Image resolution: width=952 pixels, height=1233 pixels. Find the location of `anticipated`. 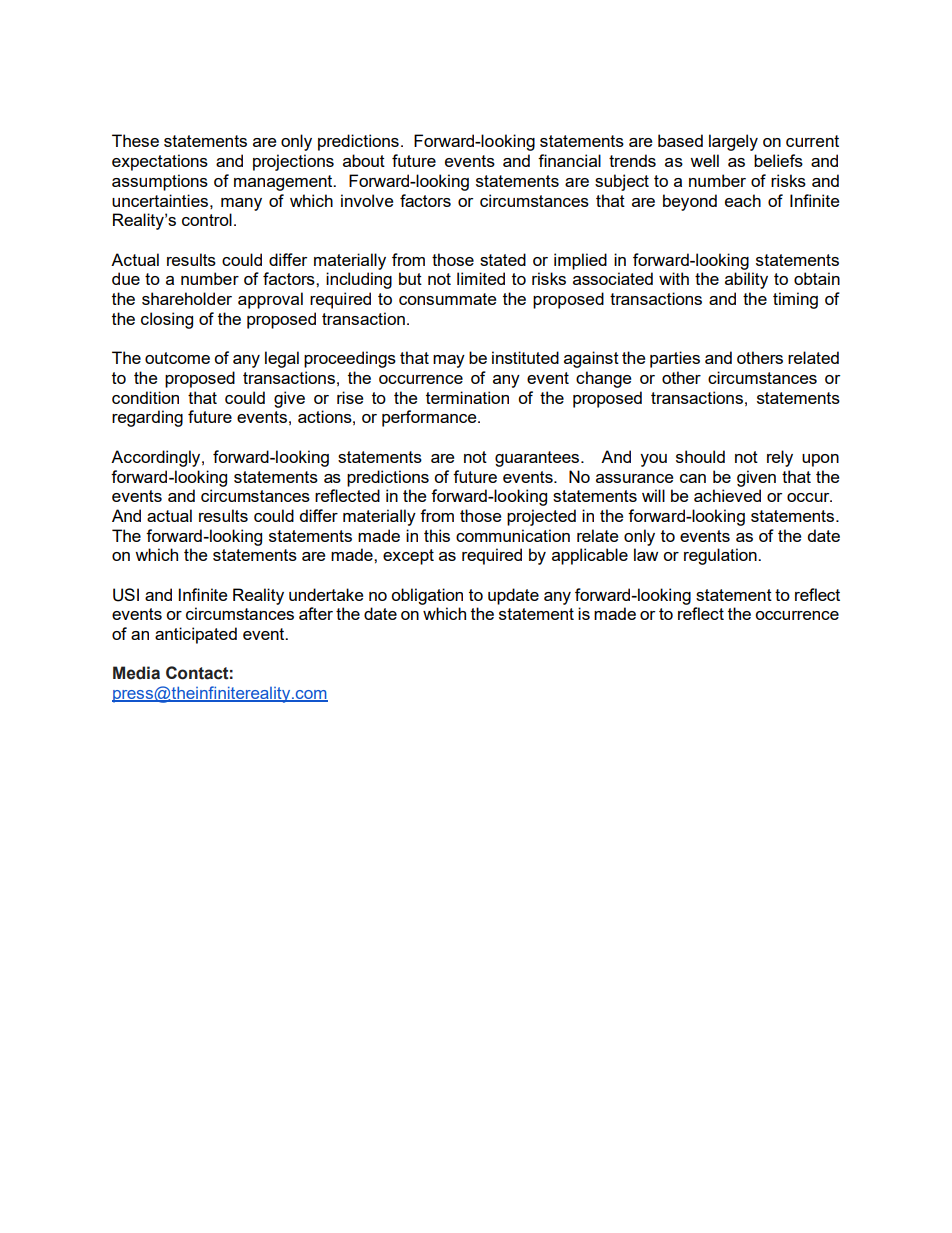

anticipated is located at coordinates (196, 635).
